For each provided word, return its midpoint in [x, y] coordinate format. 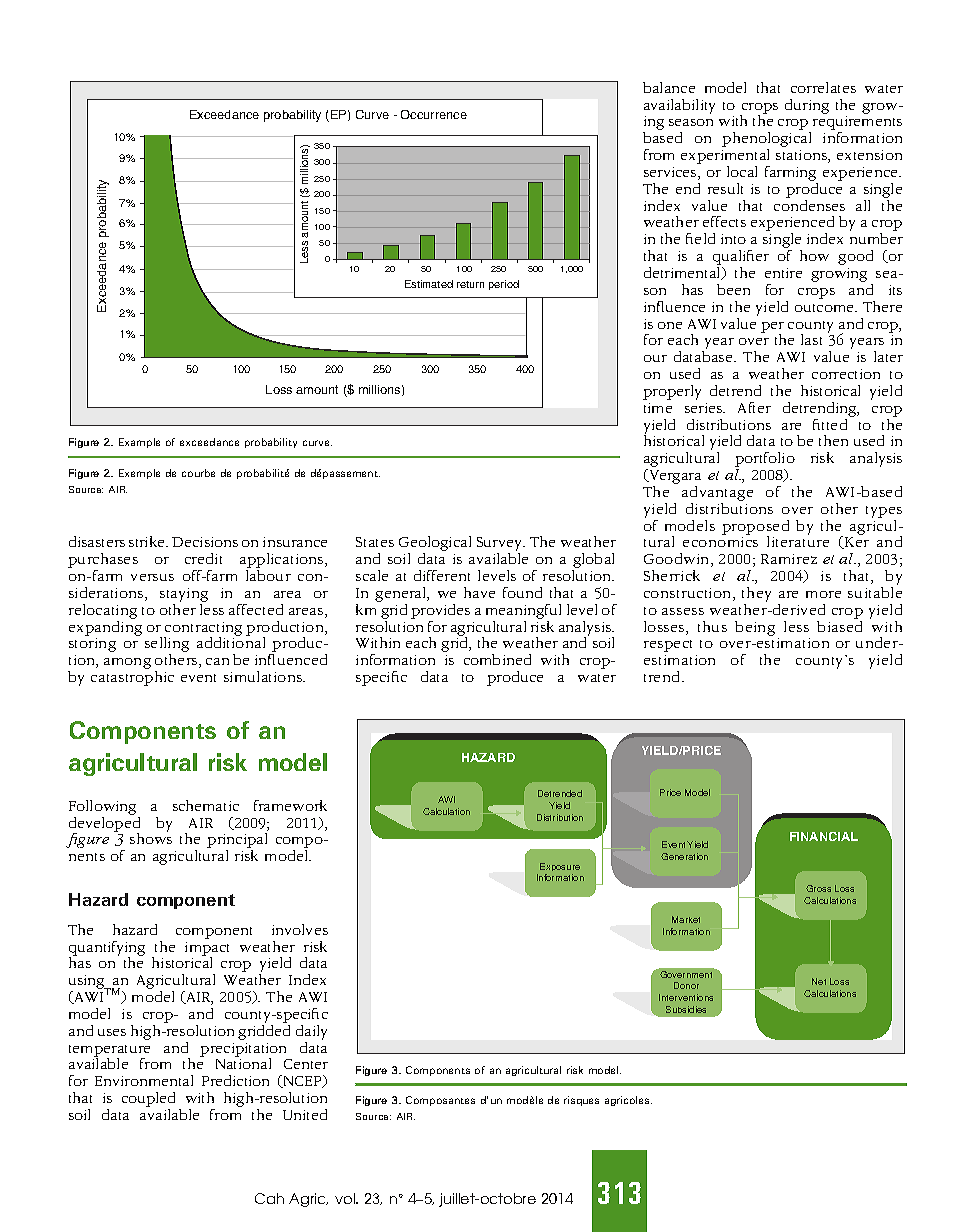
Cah [269, 1198]
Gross [818, 888]
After [754, 407]
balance [669, 87]
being [755, 628]
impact [207, 950]
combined [497, 659]
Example [139, 443]
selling [167, 646]
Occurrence [434, 114]
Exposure [560, 869]
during [807, 106]
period [504, 285]
